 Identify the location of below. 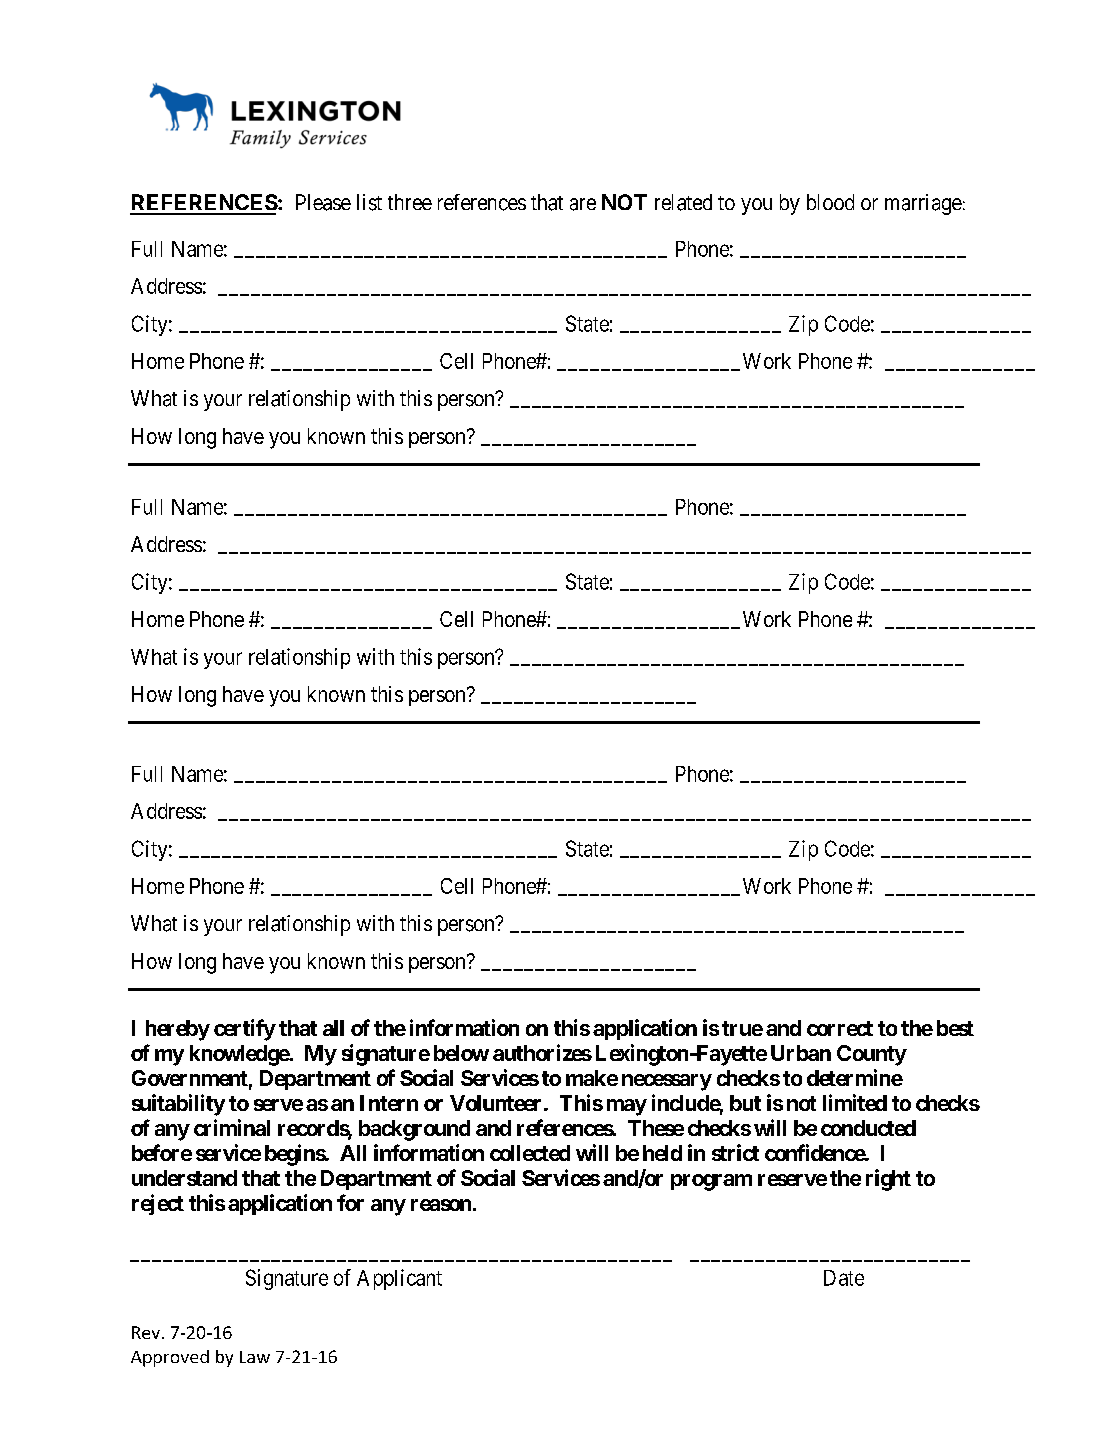
(461, 1053).
